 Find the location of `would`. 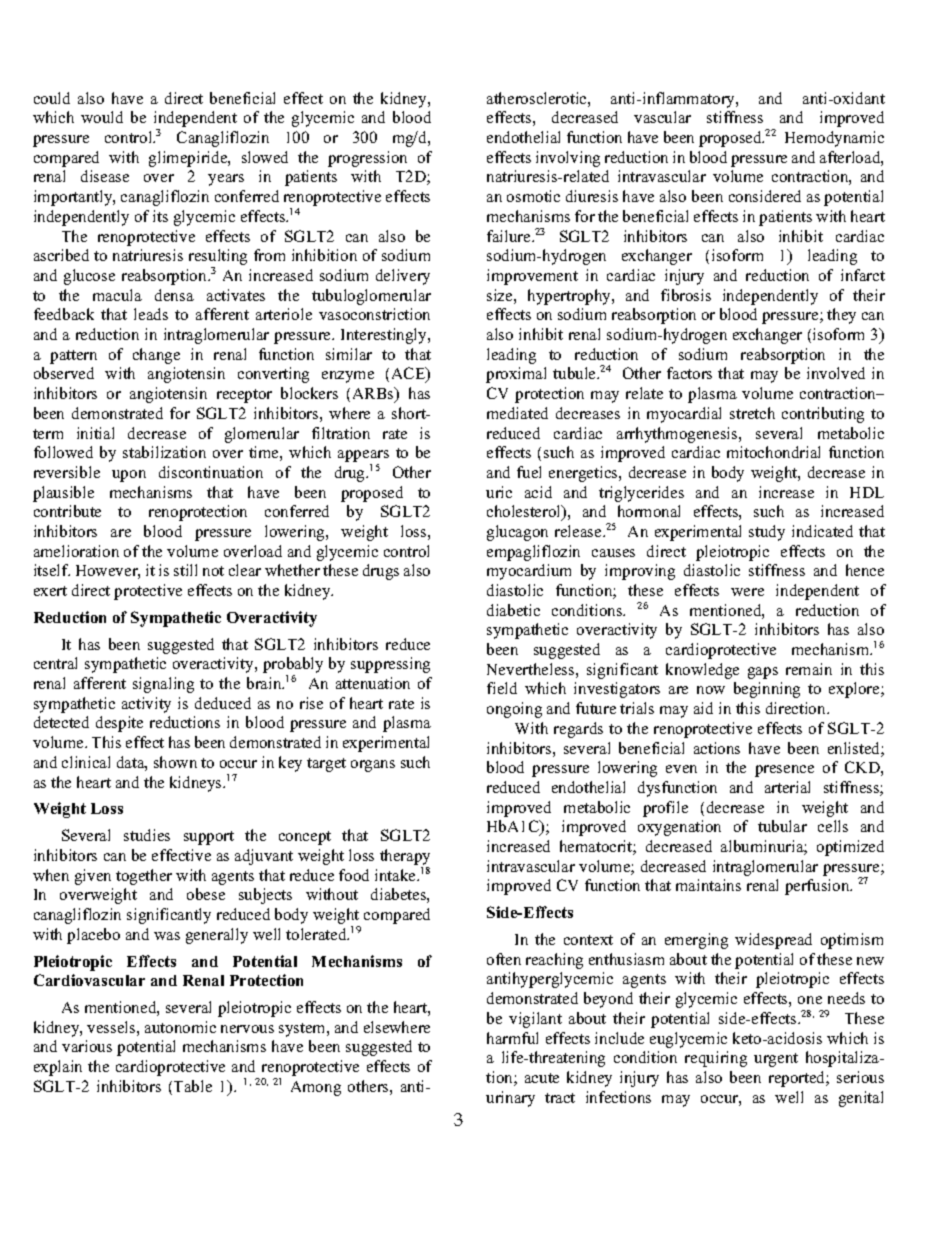

would is located at coordinates (102, 117).
